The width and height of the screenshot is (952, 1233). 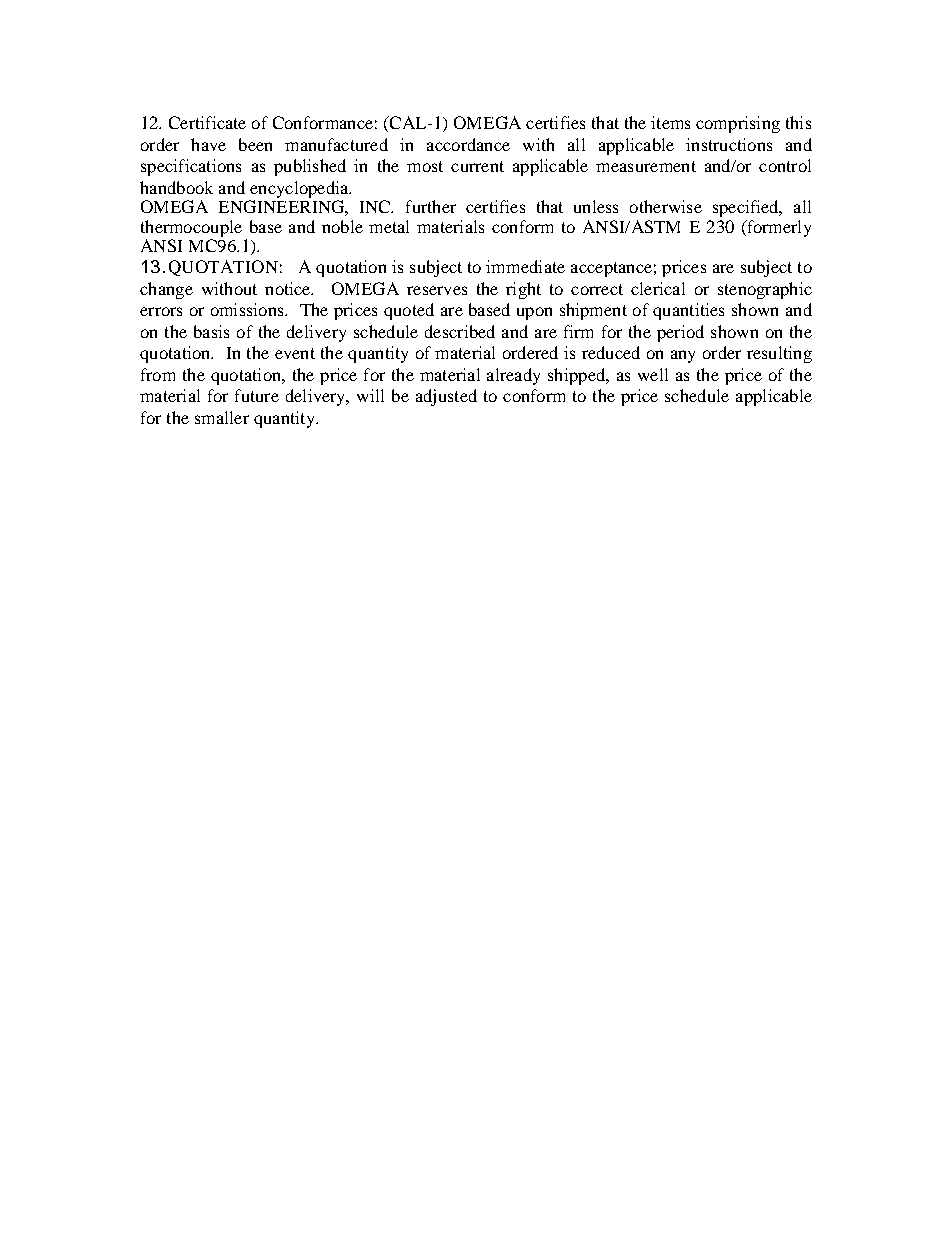 I want to click on comprising, so click(x=738, y=124).
